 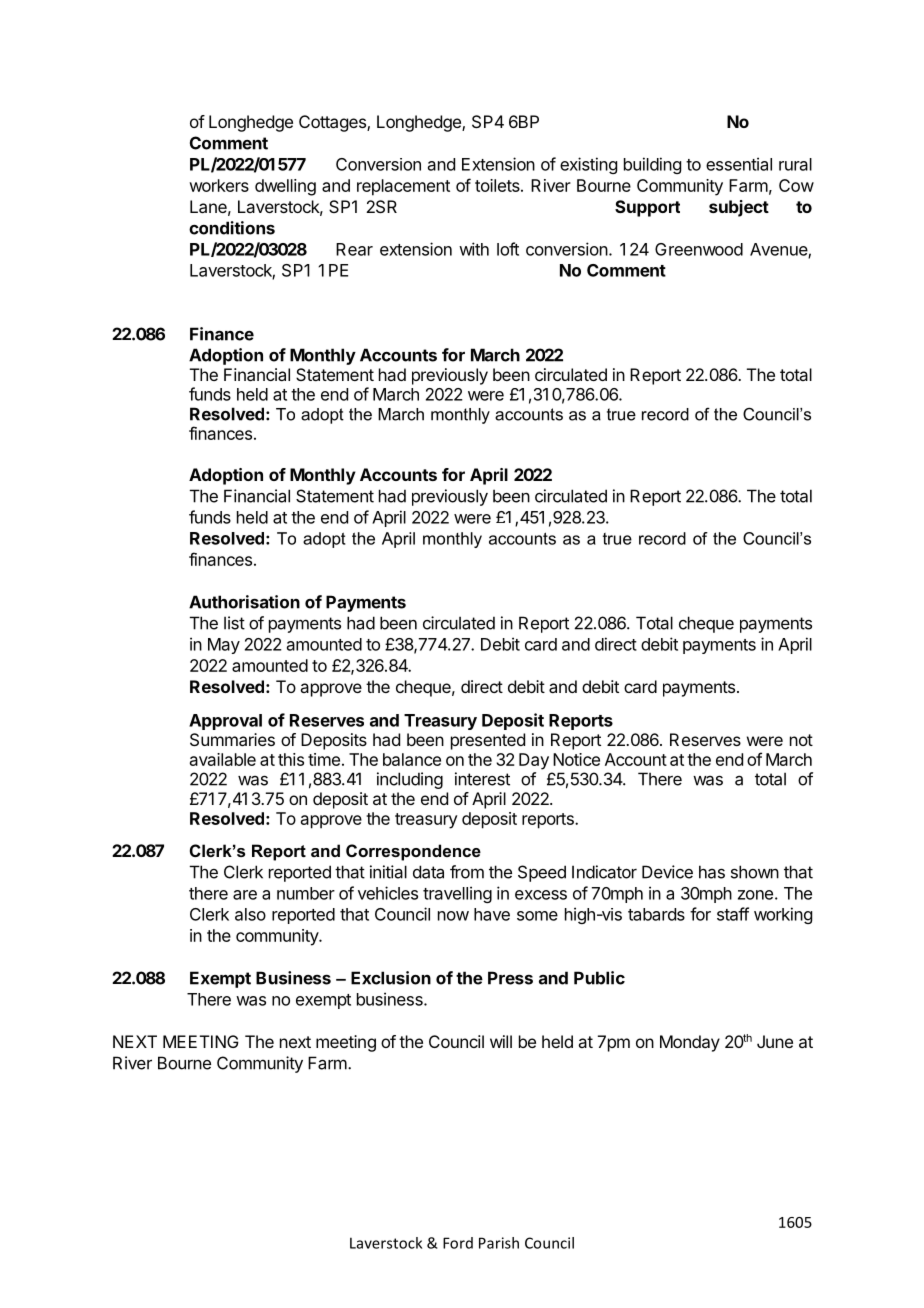 I want to click on Notice, so click(x=576, y=759).
